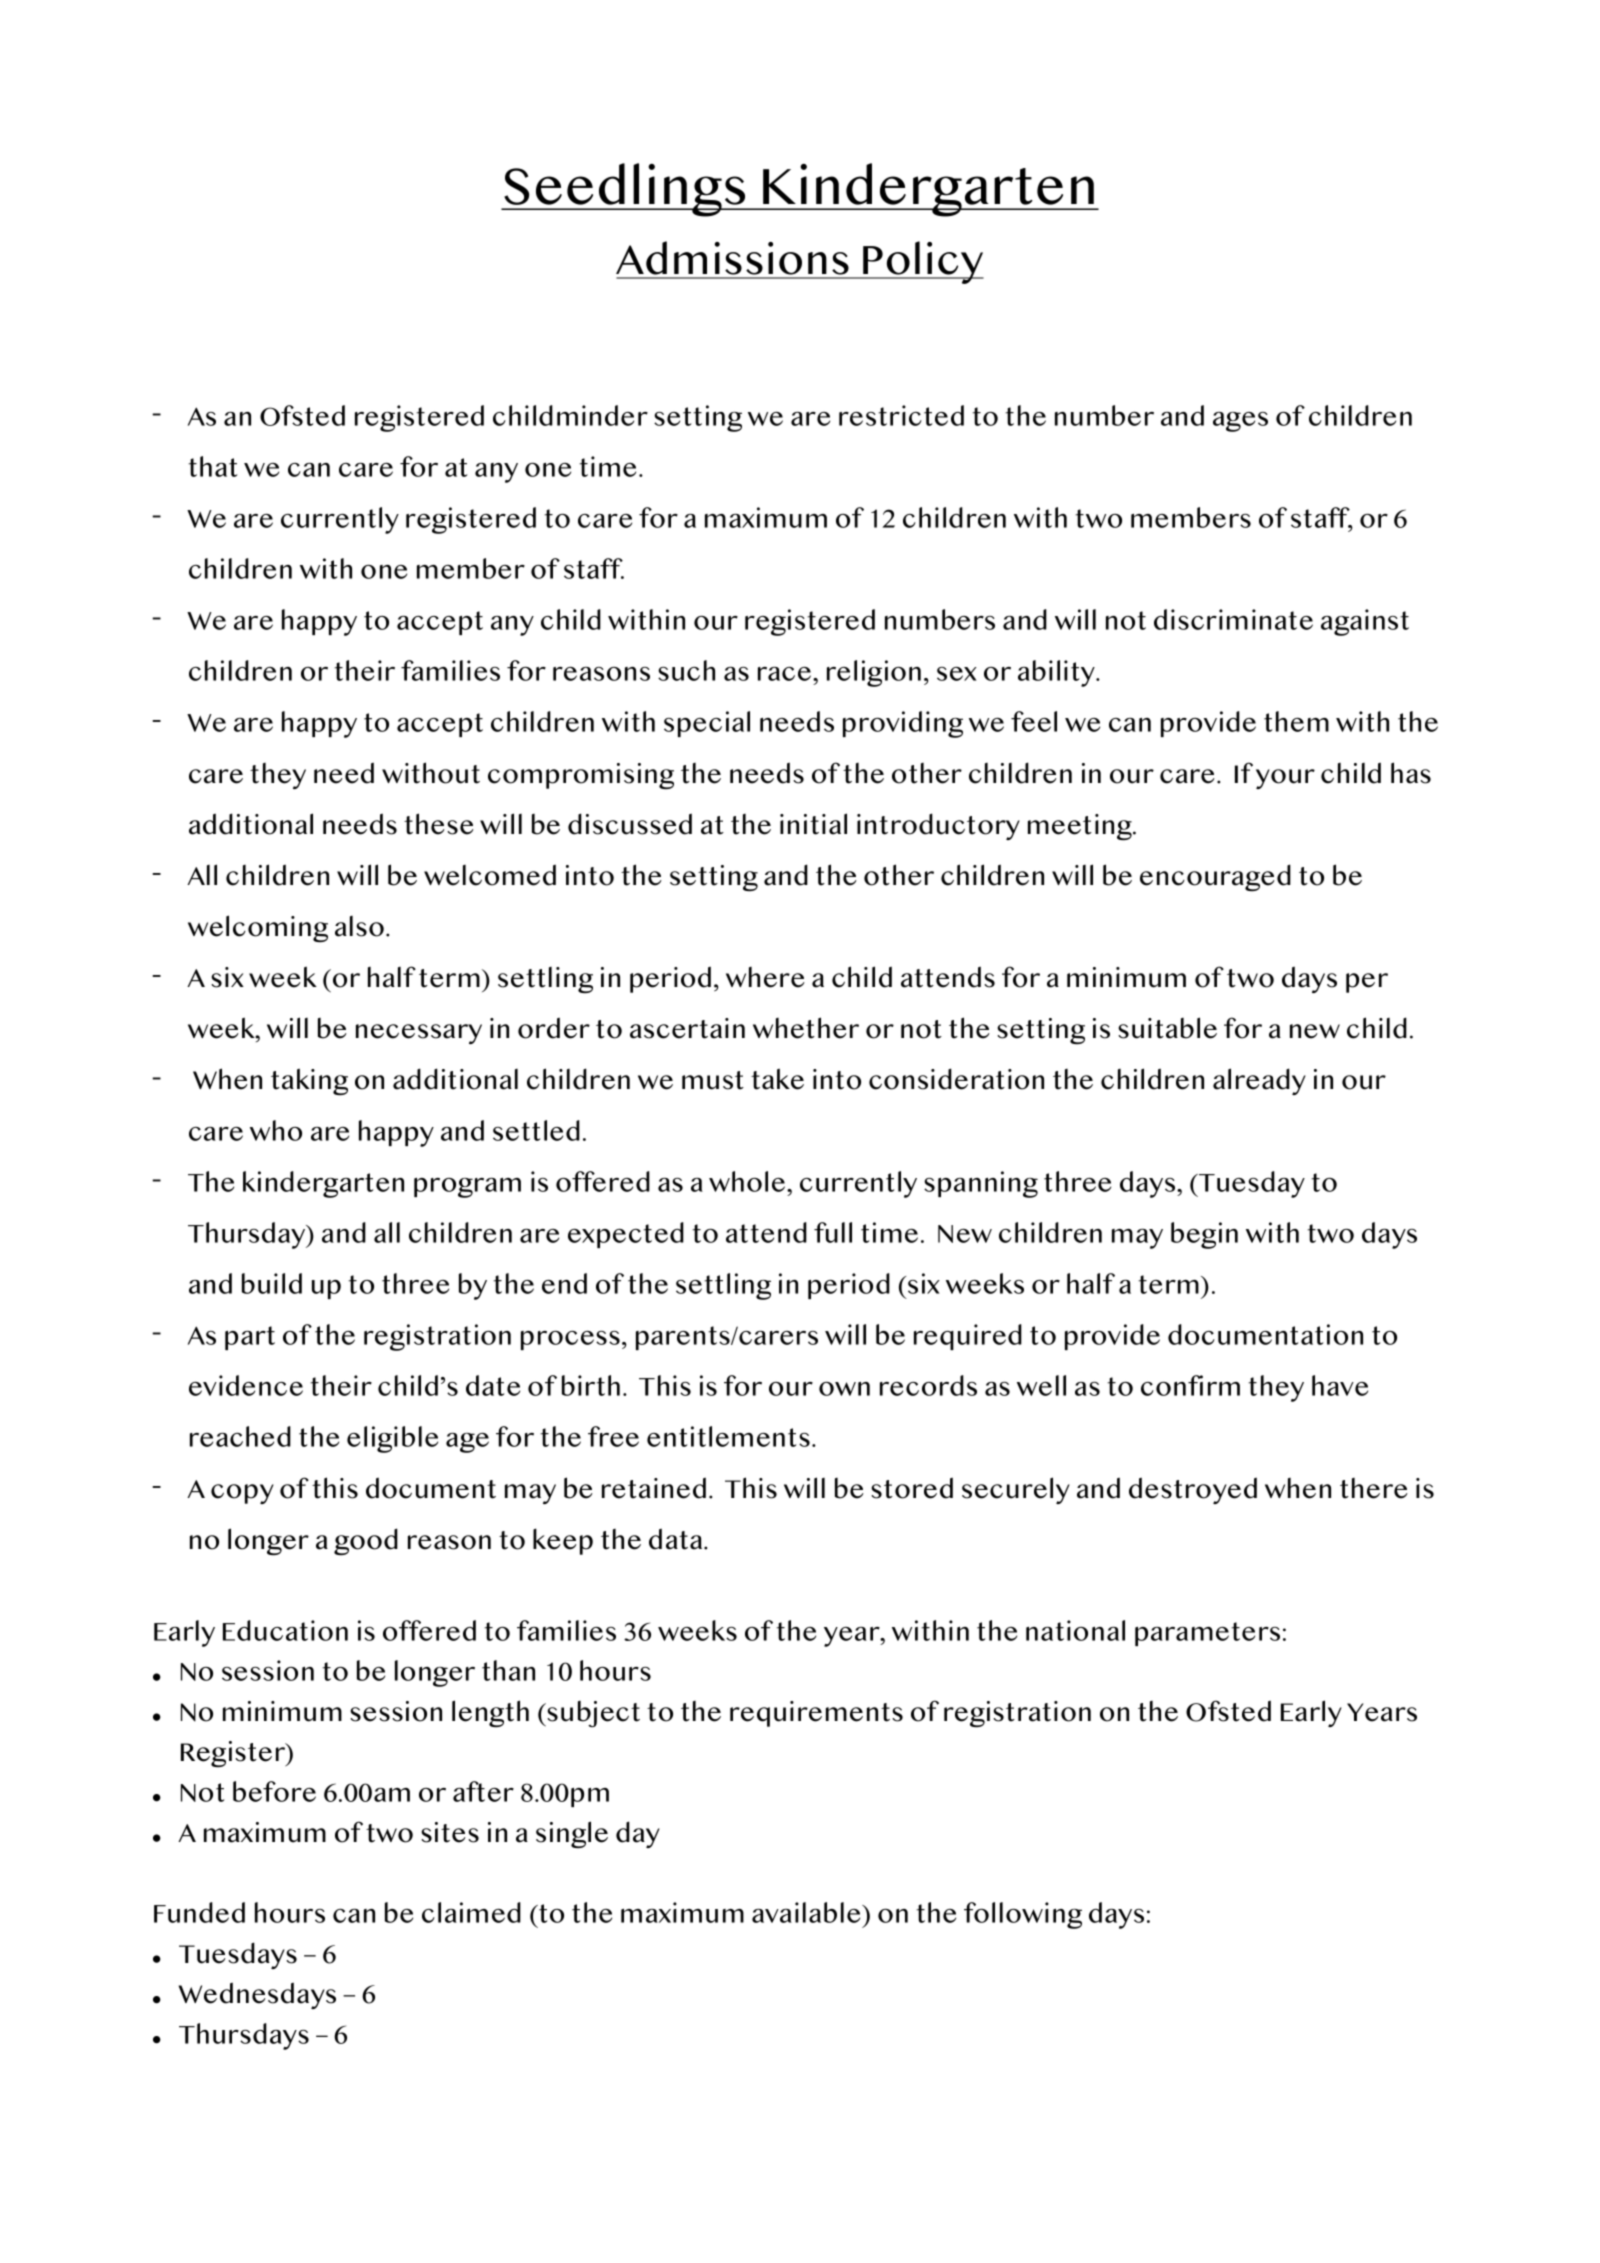 This screenshot has height=2263, width=1600. What do you see at coordinates (806, 1028) in the screenshot?
I see `whether` at bounding box center [806, 1028].
